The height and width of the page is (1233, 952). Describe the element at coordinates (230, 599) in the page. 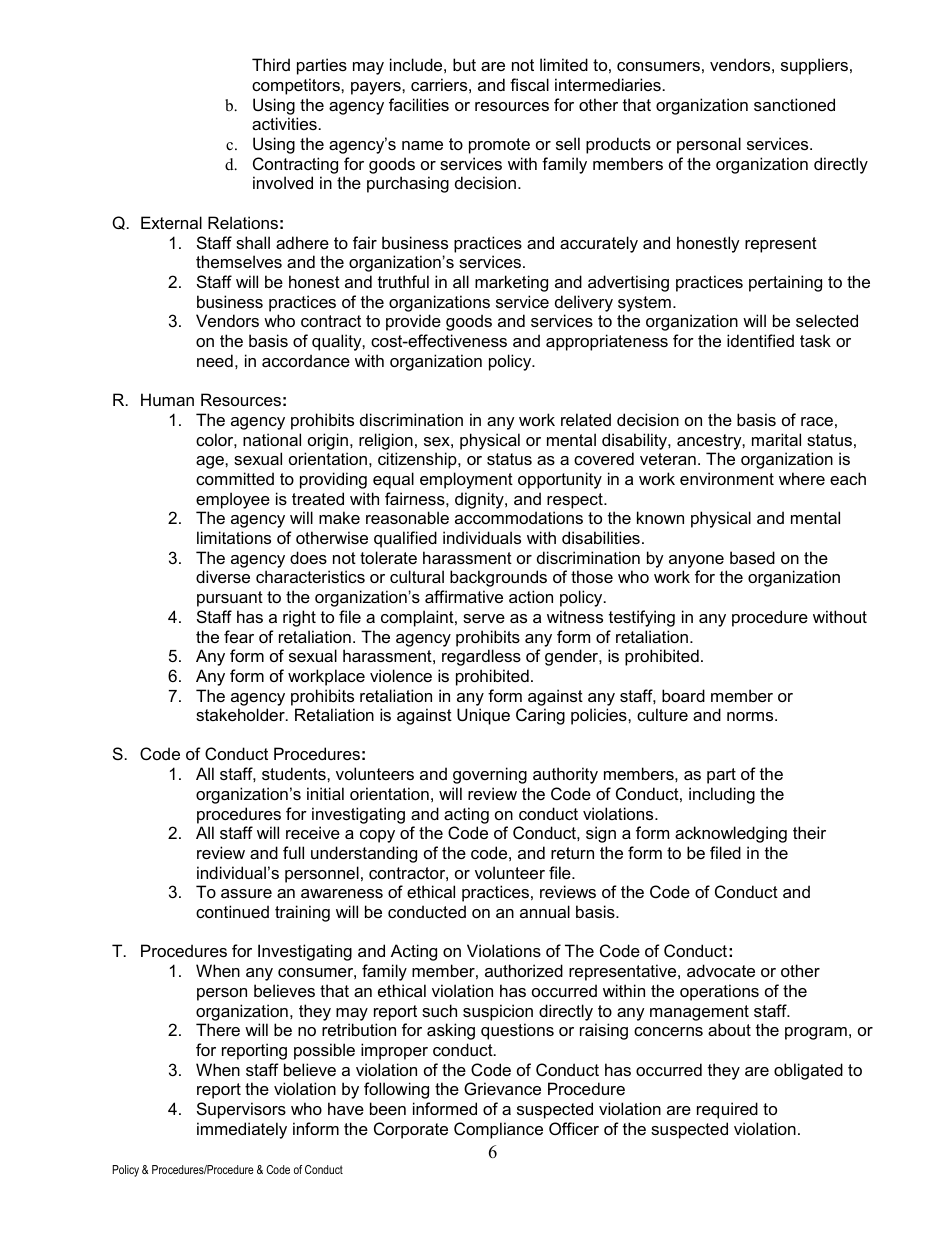

I see `pursuant` at that location.
